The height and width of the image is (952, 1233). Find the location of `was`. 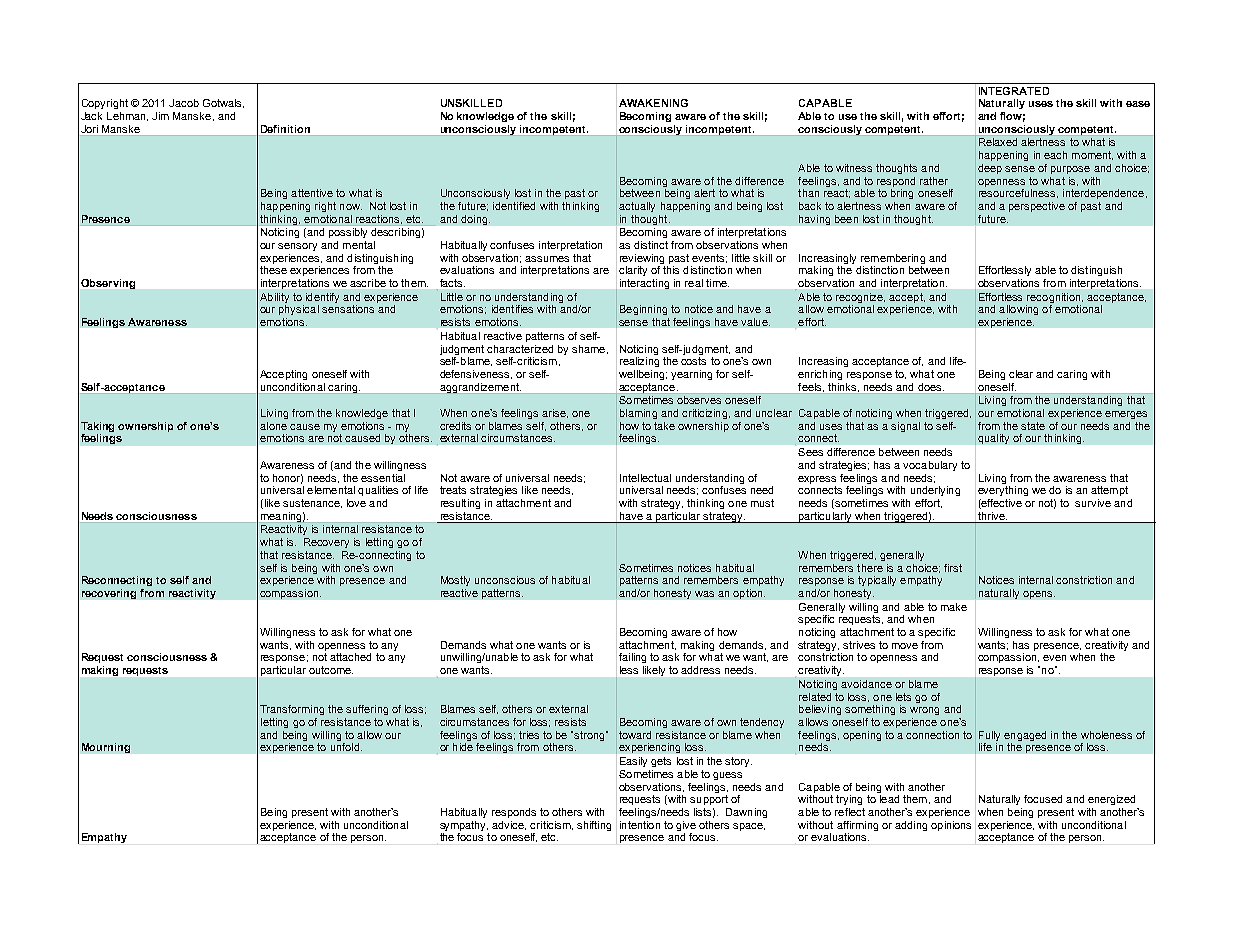

was is located at coordinates (704, 594).
